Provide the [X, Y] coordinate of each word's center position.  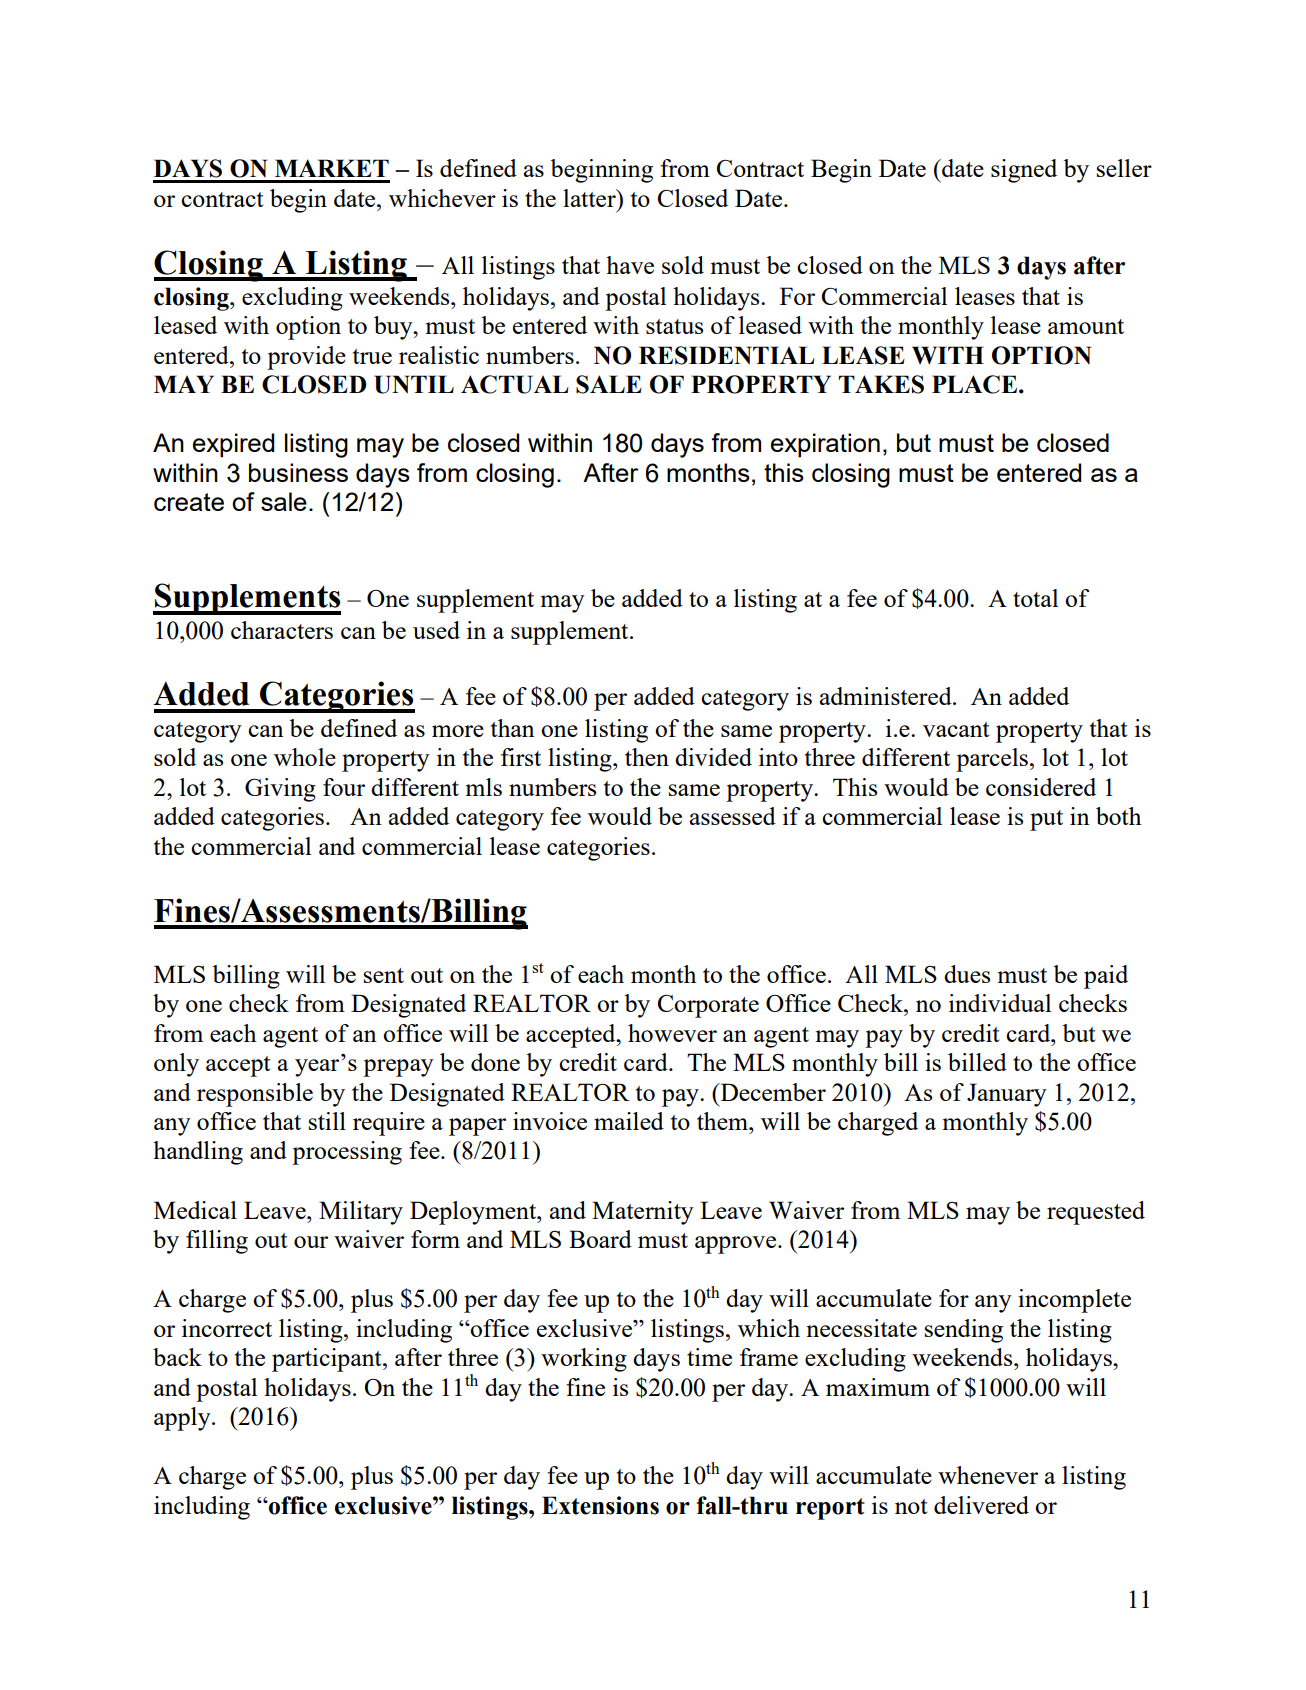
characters [282, 630]
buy [394, 328]
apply [183, 1419]
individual [1000, 1003]
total [1035, 598]
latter [590, 198]
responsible [255, 1095]
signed [1024, 171]
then [647, 757]
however [672, 1033]
